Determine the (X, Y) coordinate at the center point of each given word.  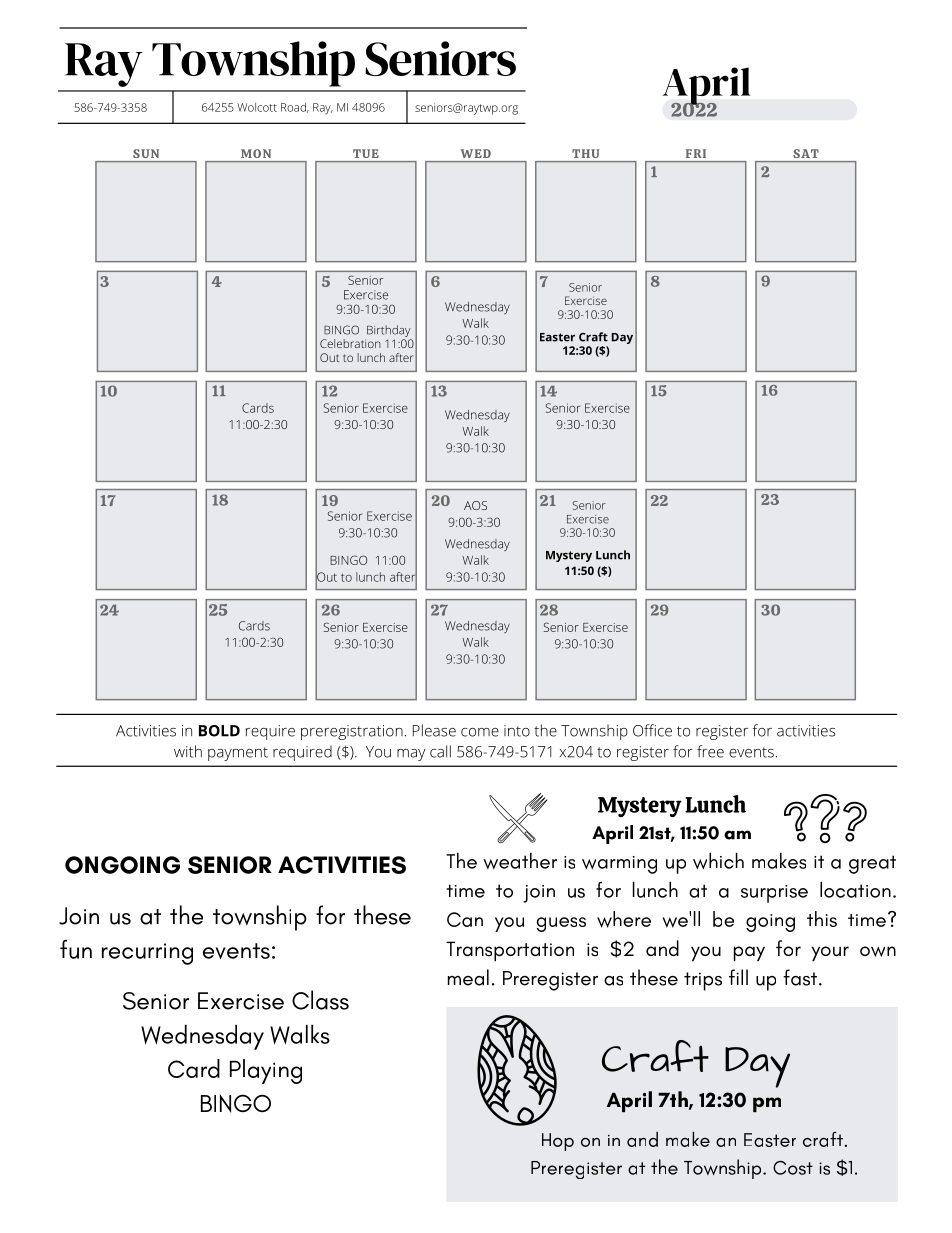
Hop (558, 1142)
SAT (806, 153)
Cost (793, 1168)
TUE (366, 153)
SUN (146, 153)
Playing (266, 1071)
